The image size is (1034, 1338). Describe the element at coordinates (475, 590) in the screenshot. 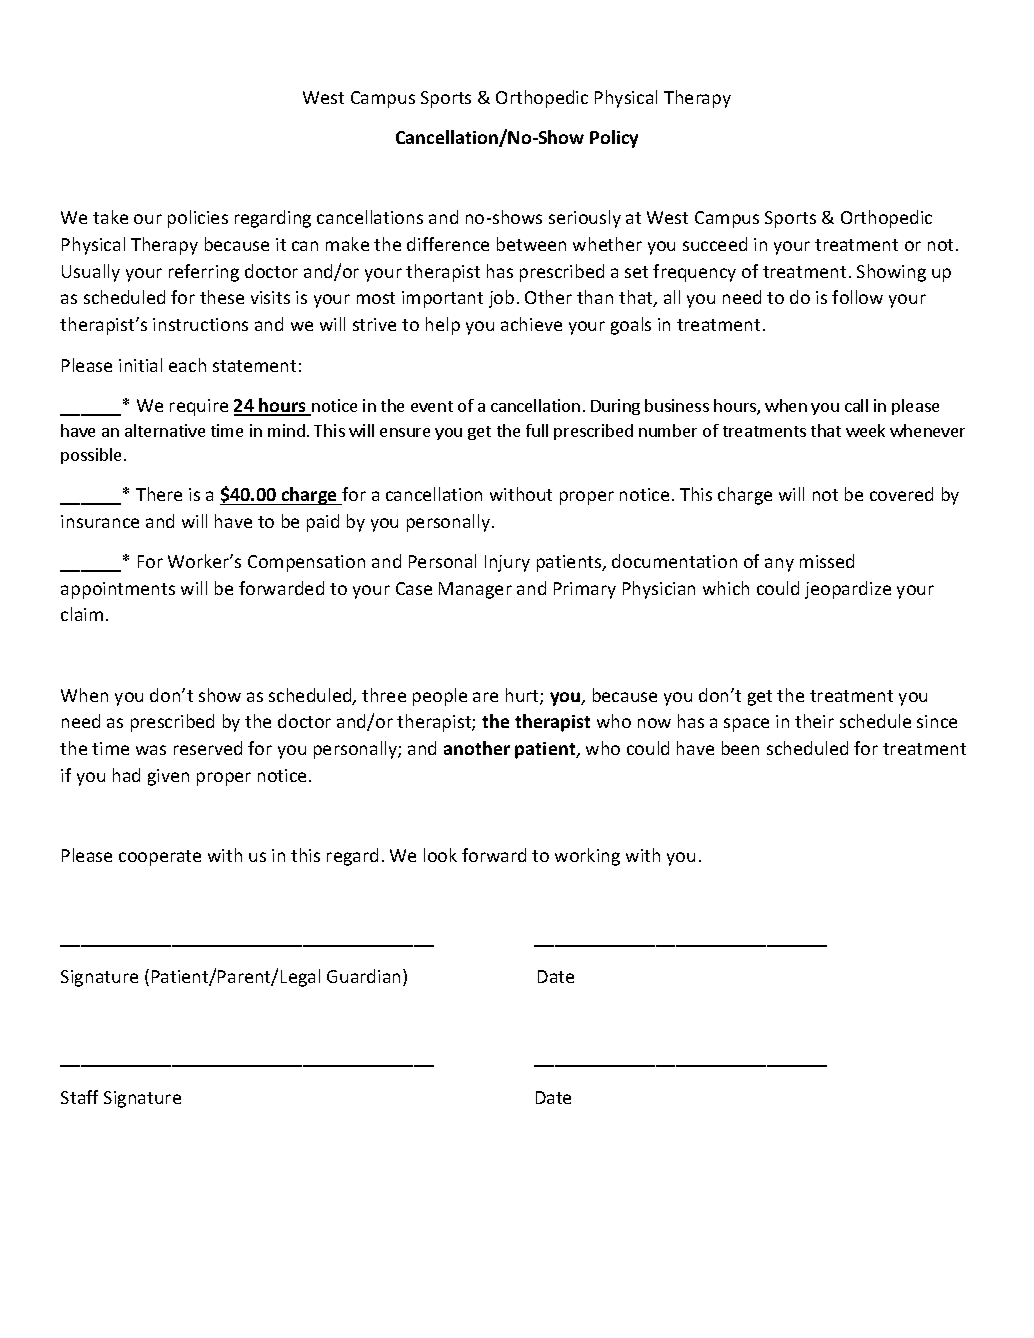

I see `Manager` at that location.
